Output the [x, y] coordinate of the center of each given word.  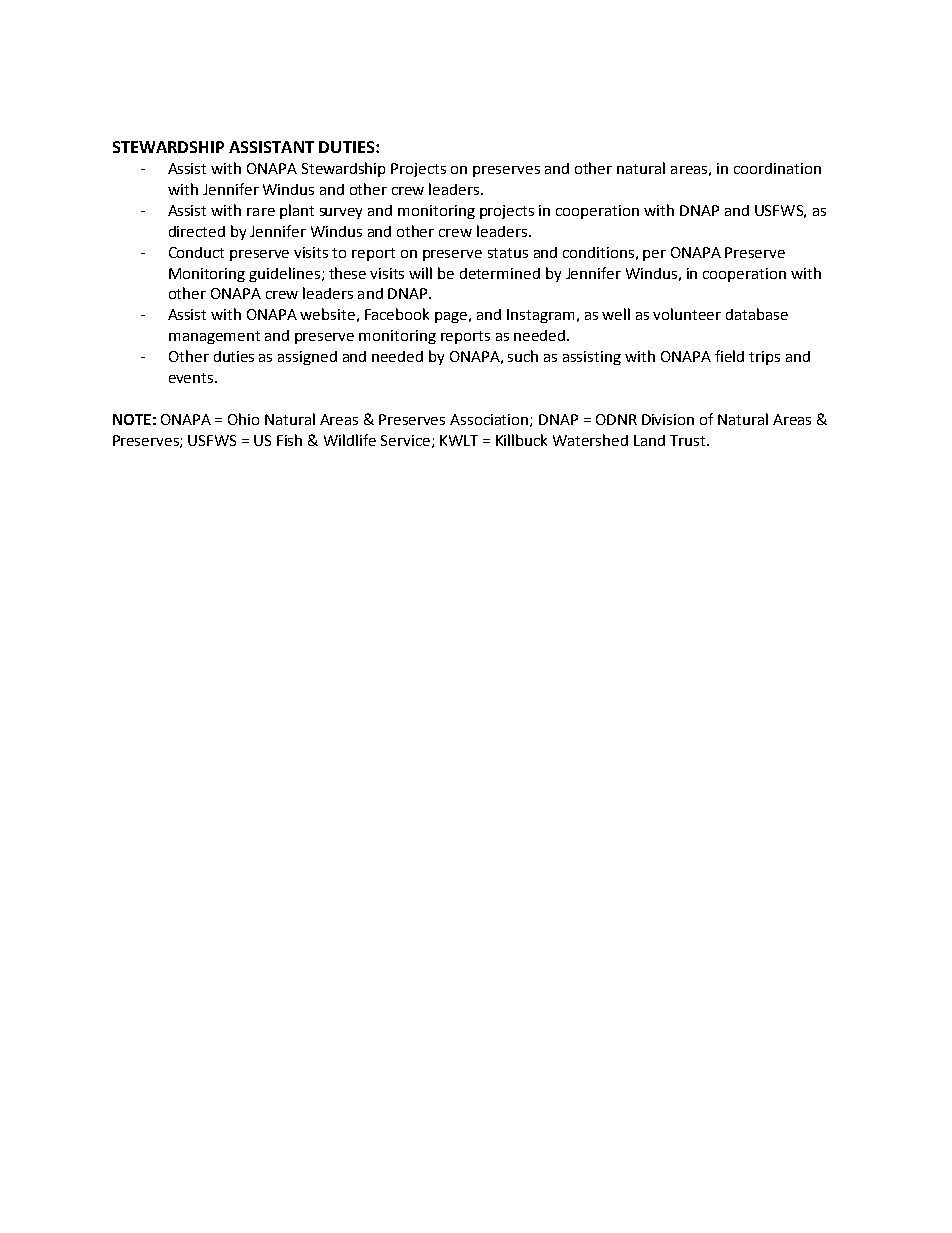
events [192, 378]
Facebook [397, 314]
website [327, 314]
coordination [777, 168]
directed [197, 231]
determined [500, 273]
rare [261, 212]
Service [405, 440]
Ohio [243, 419]
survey [341, 213]
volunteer [687, 314]
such [523, 356]
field [729, 356]
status [508, 253]
